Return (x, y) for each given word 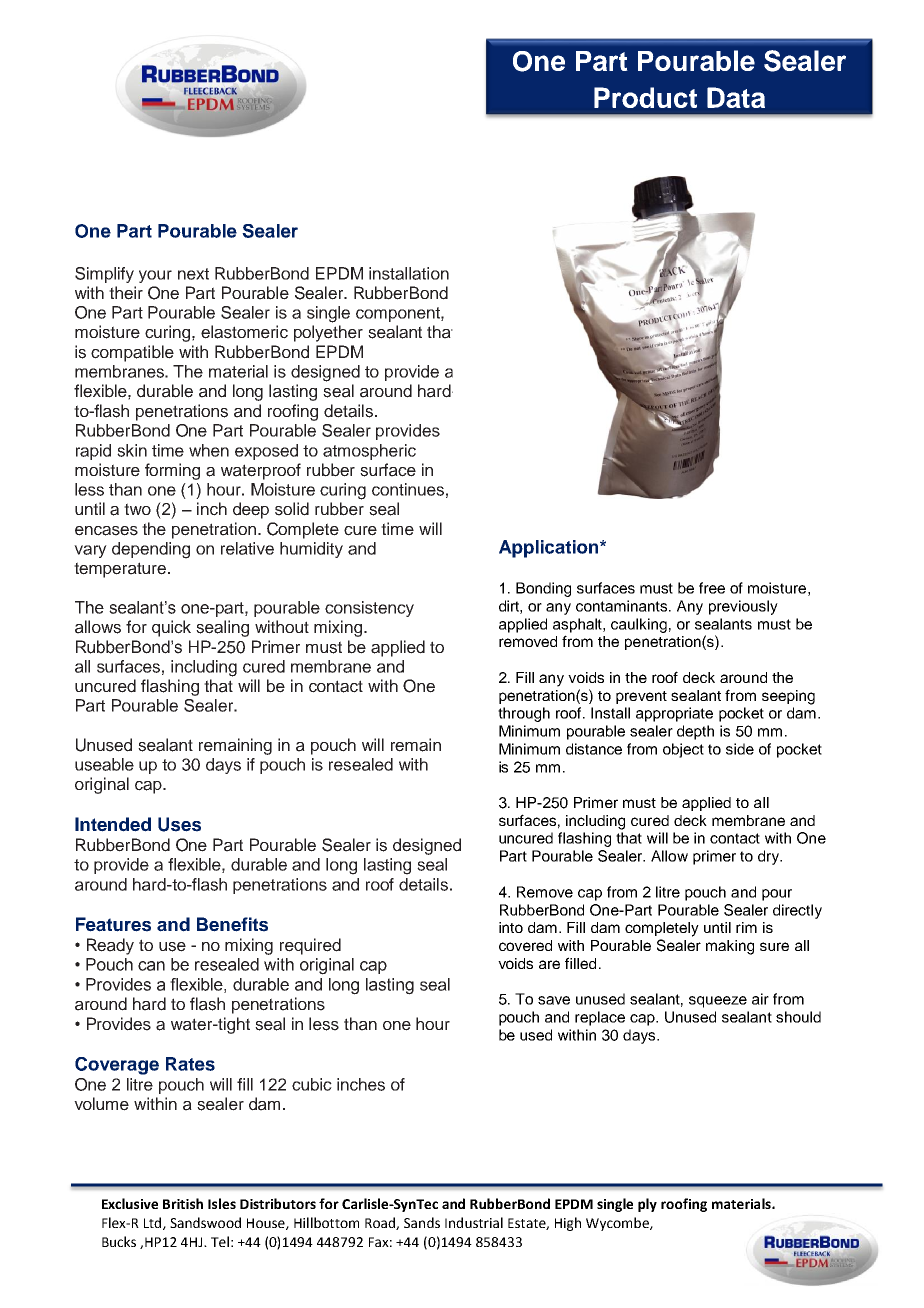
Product (645, 97)
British (183, 1203)
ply (647, 1205)
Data (736, 97)
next (193, 274)
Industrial (474, 1222)
